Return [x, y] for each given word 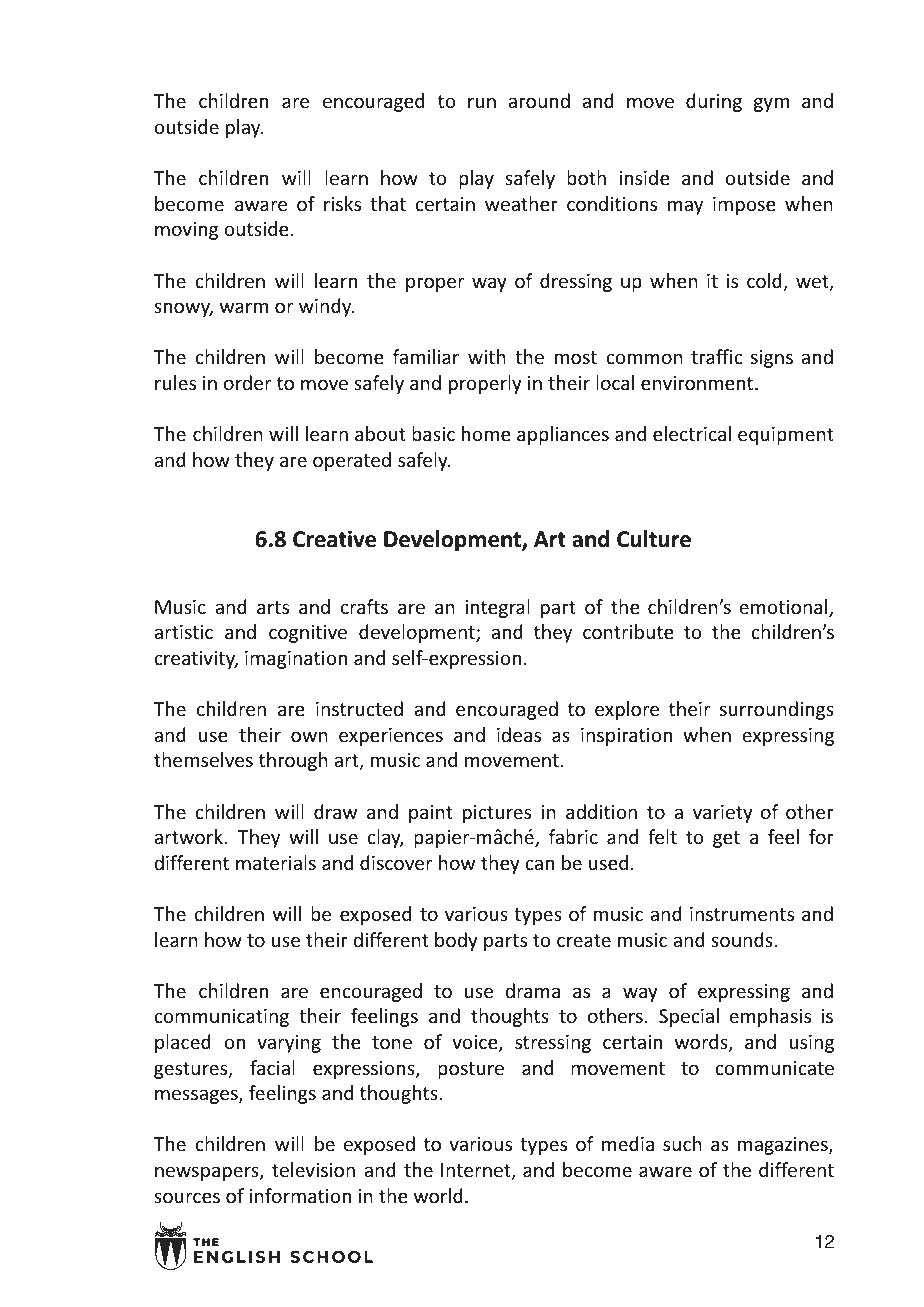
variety [723, 814]
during [714, 102]
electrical [692, 433]
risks [342, 203]
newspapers [208, 1173]
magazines [784, 1146]
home [486, 433]
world [438, 1195]
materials [276, 862]
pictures [497, 814]
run [482, 102]
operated [352, 461]
